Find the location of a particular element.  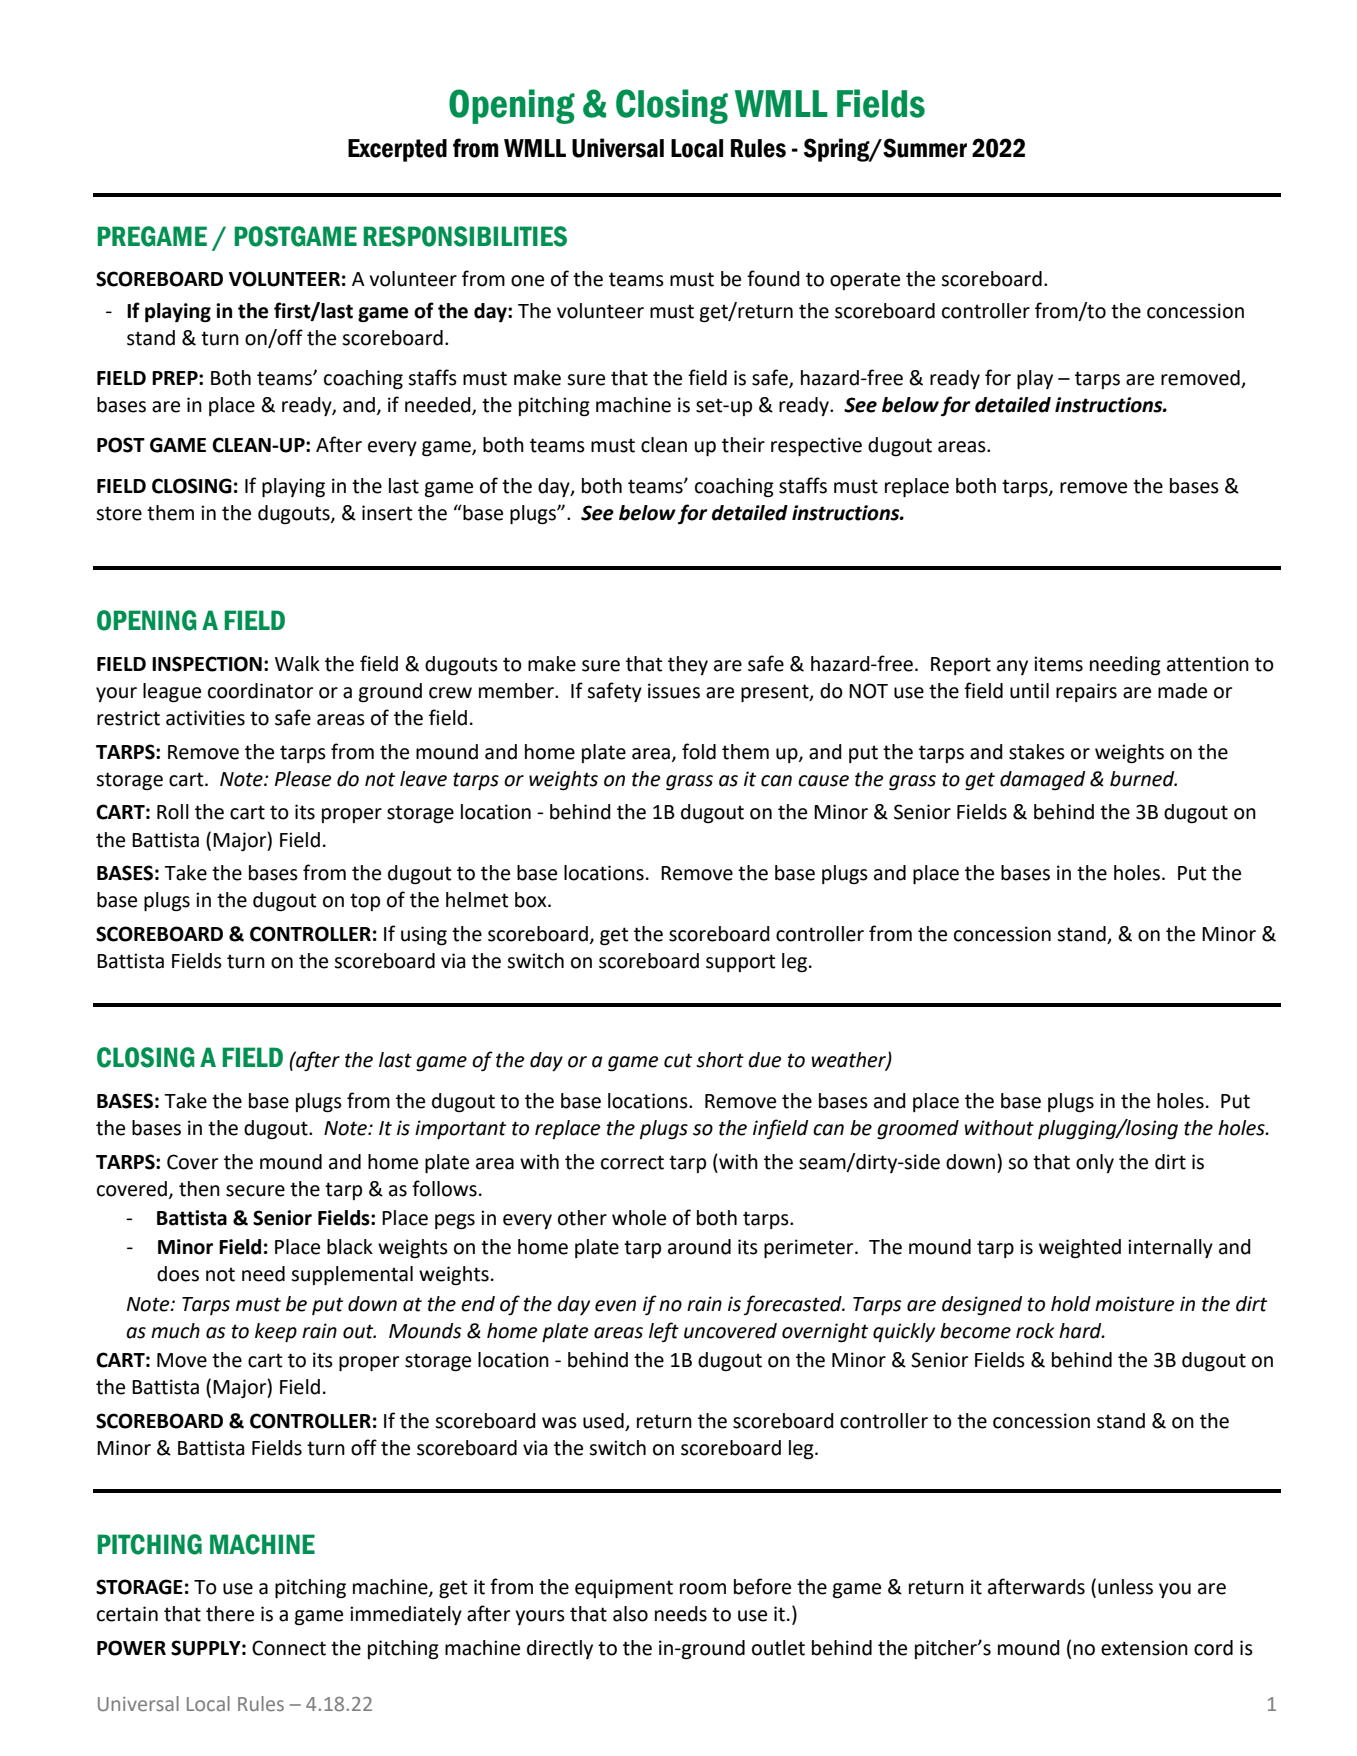

damaged is located at coordinates (1042, 781).
